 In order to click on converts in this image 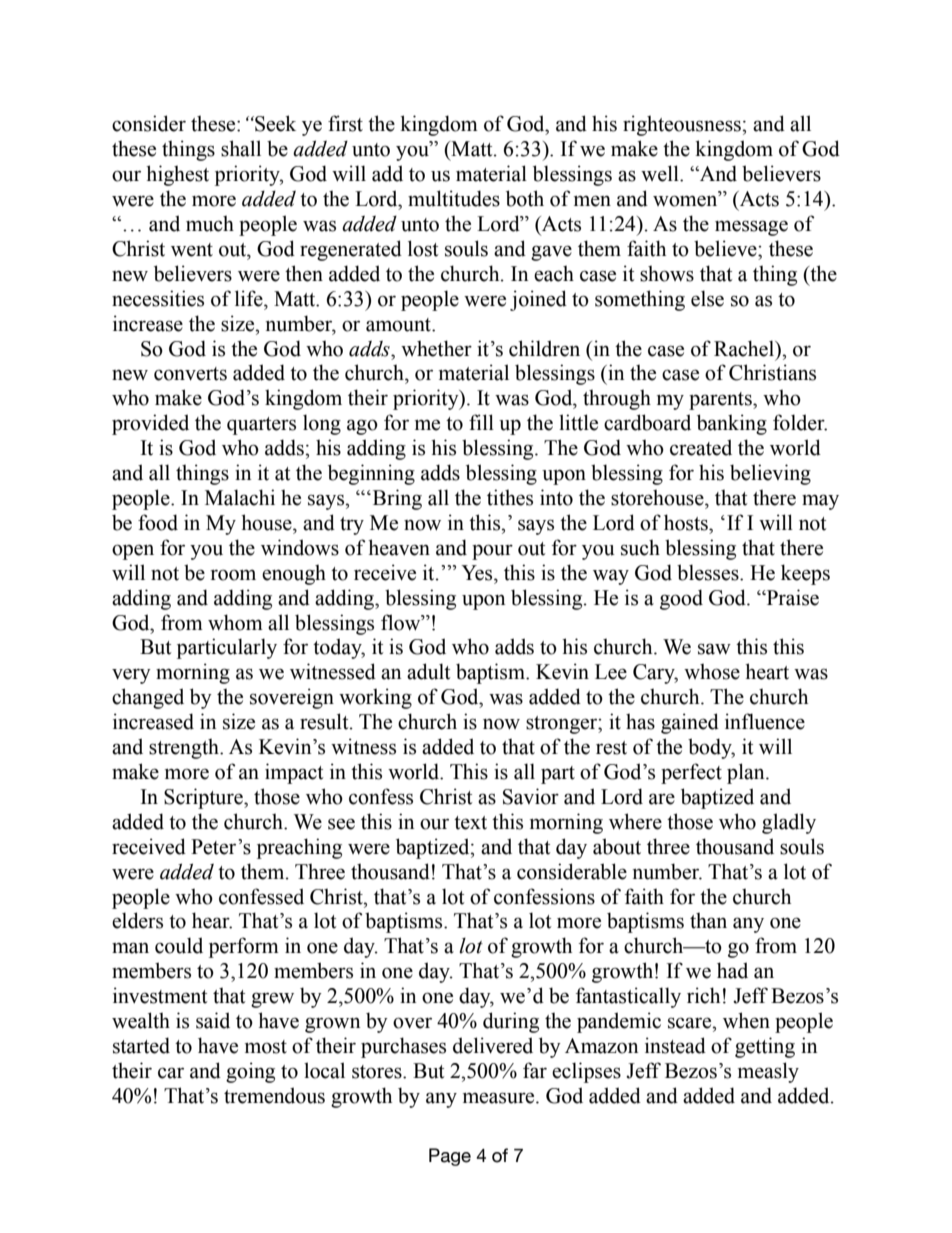, I will do `click(190, 374)`.
